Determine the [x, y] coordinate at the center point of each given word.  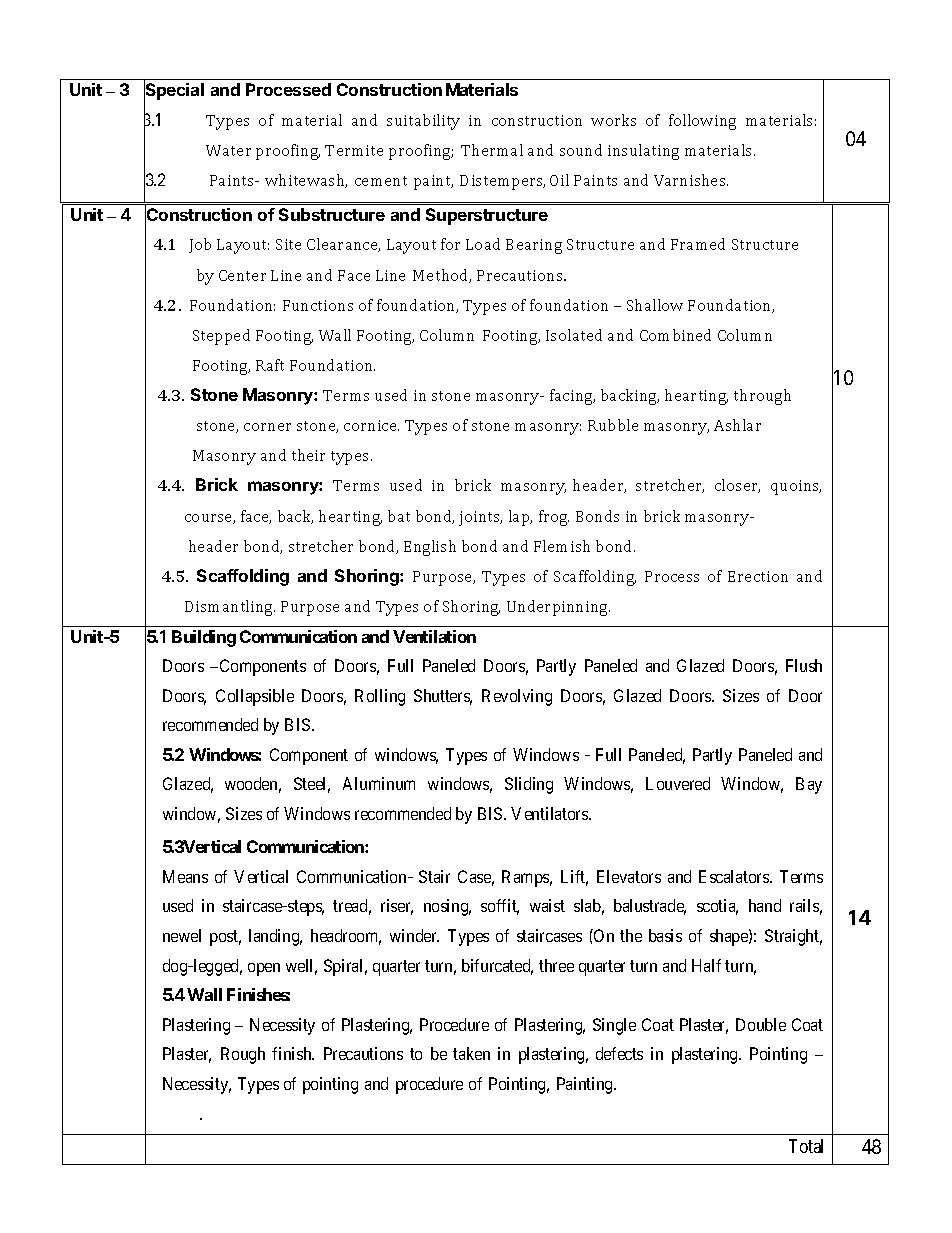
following [702, 122]
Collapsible [255, 697]
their [308, 455]
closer [737, 486]
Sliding [529, 785]
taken [471, 1053]
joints [480, 518]
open [264, 969]
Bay [809, 785]
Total [806, 1146]
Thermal [492, 150]
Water [228, 150]
